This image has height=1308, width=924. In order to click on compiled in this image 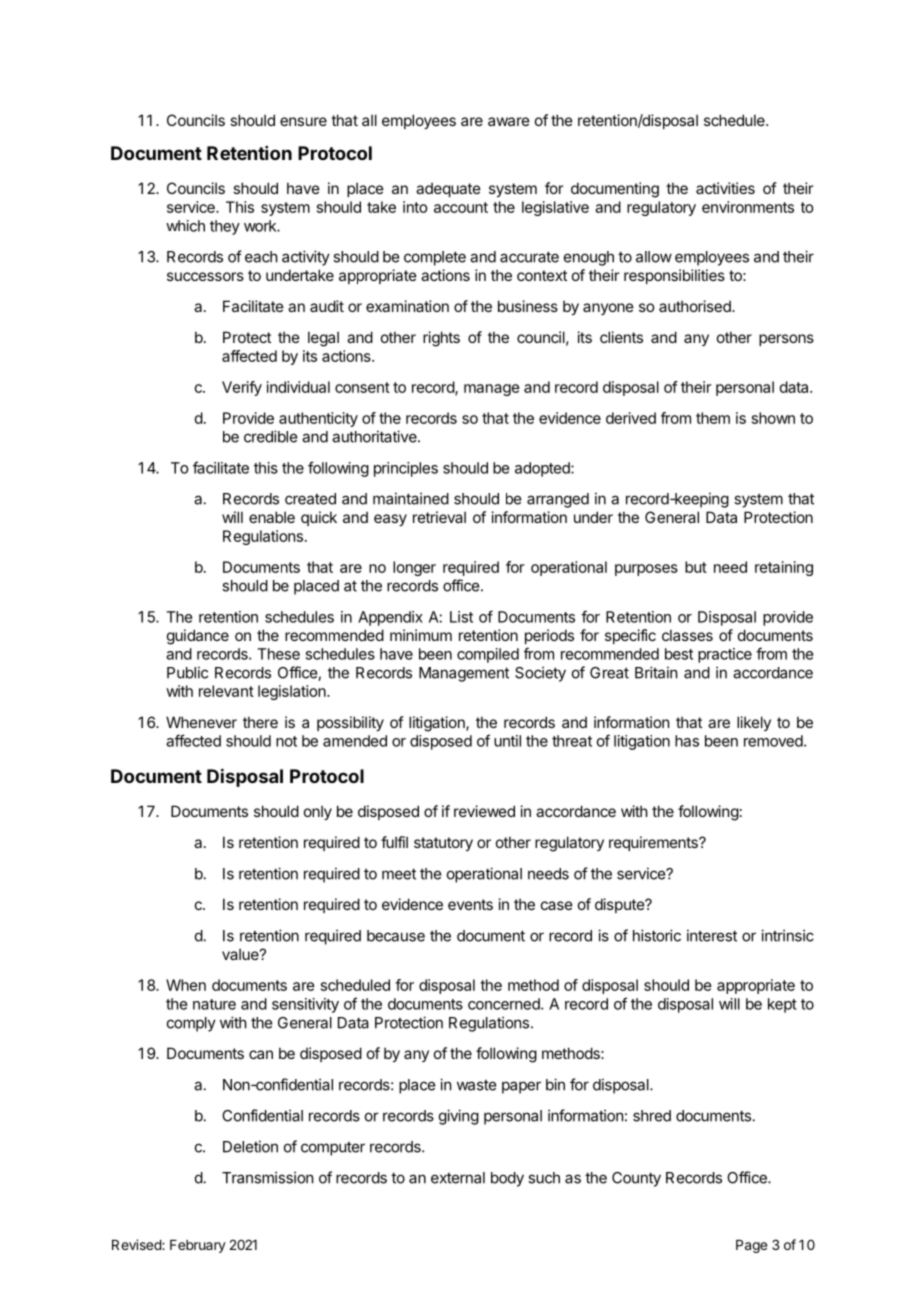, I will do `click(488, 655)`.
